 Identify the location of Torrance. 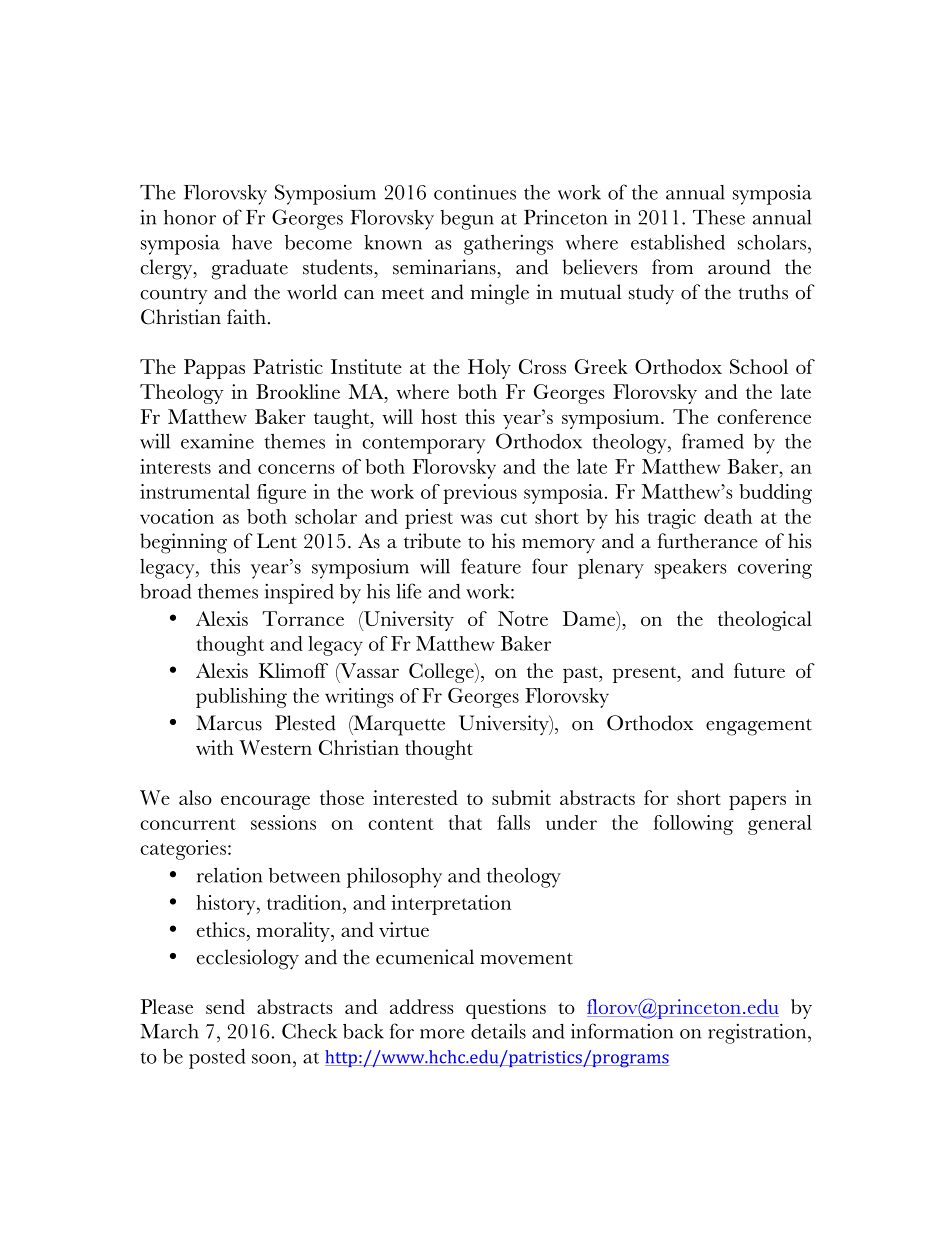
(303, 618).
